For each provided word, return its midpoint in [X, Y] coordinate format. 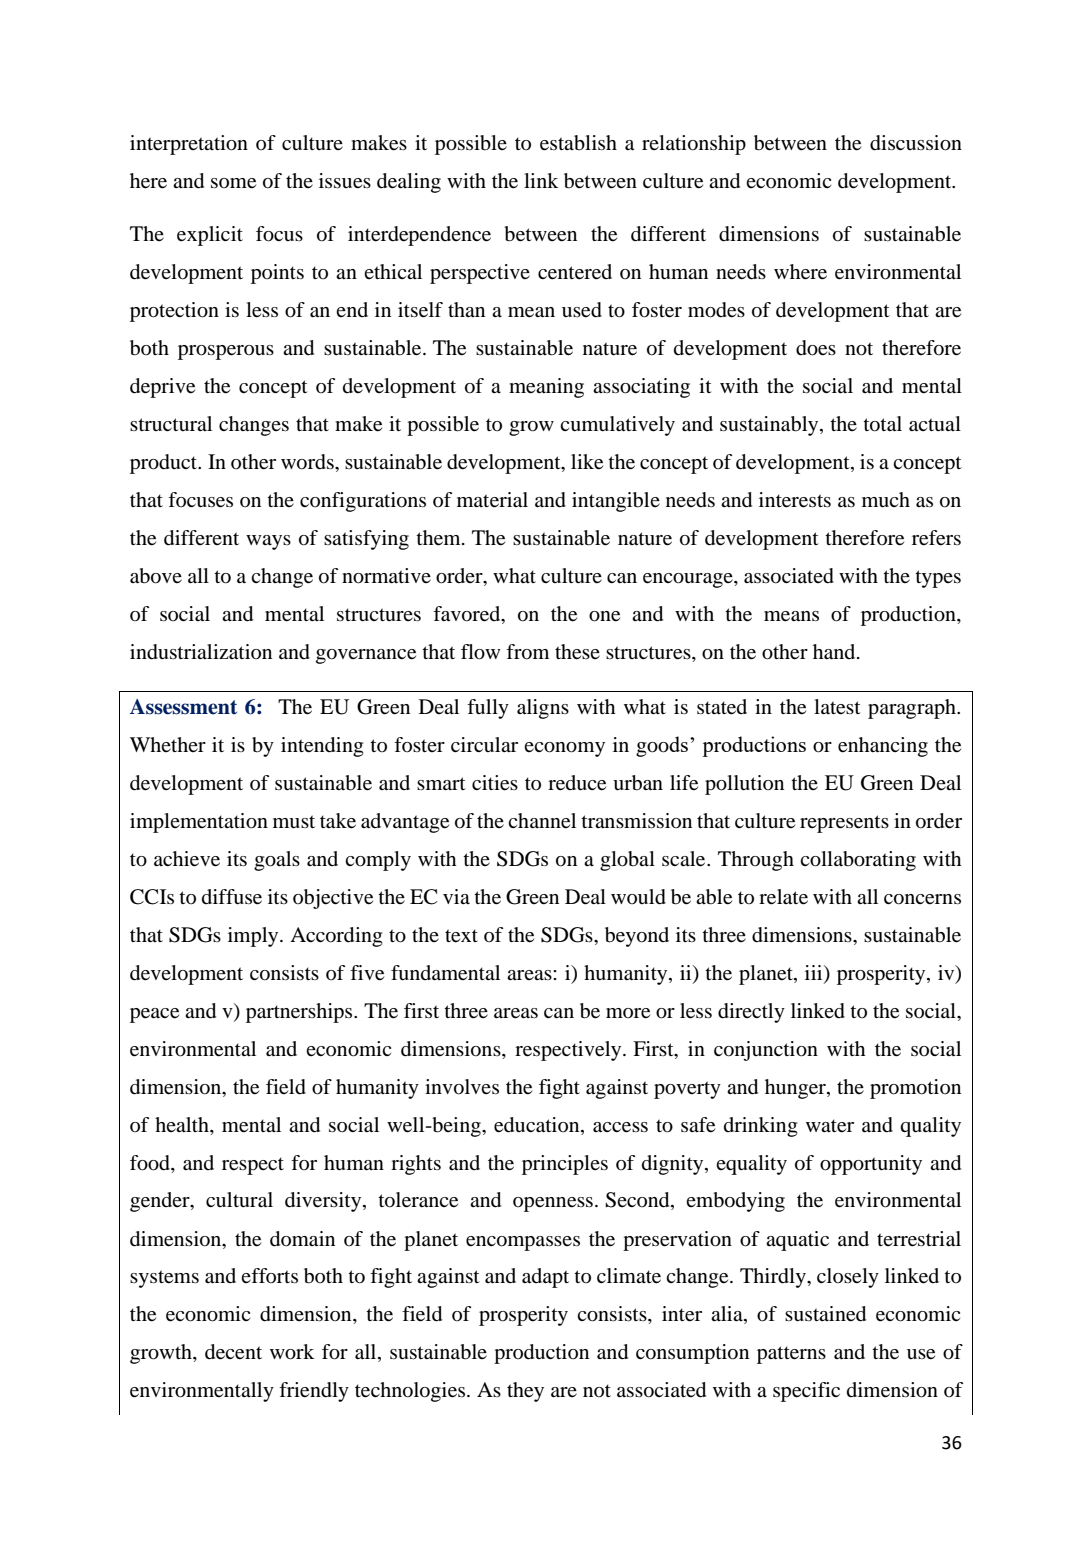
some [233, 183]
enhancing [883, 747]
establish [578, 143]
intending [322, 747]
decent [233, 1352]
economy [564, 749]
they [525, 1392]
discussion [916, 143]
